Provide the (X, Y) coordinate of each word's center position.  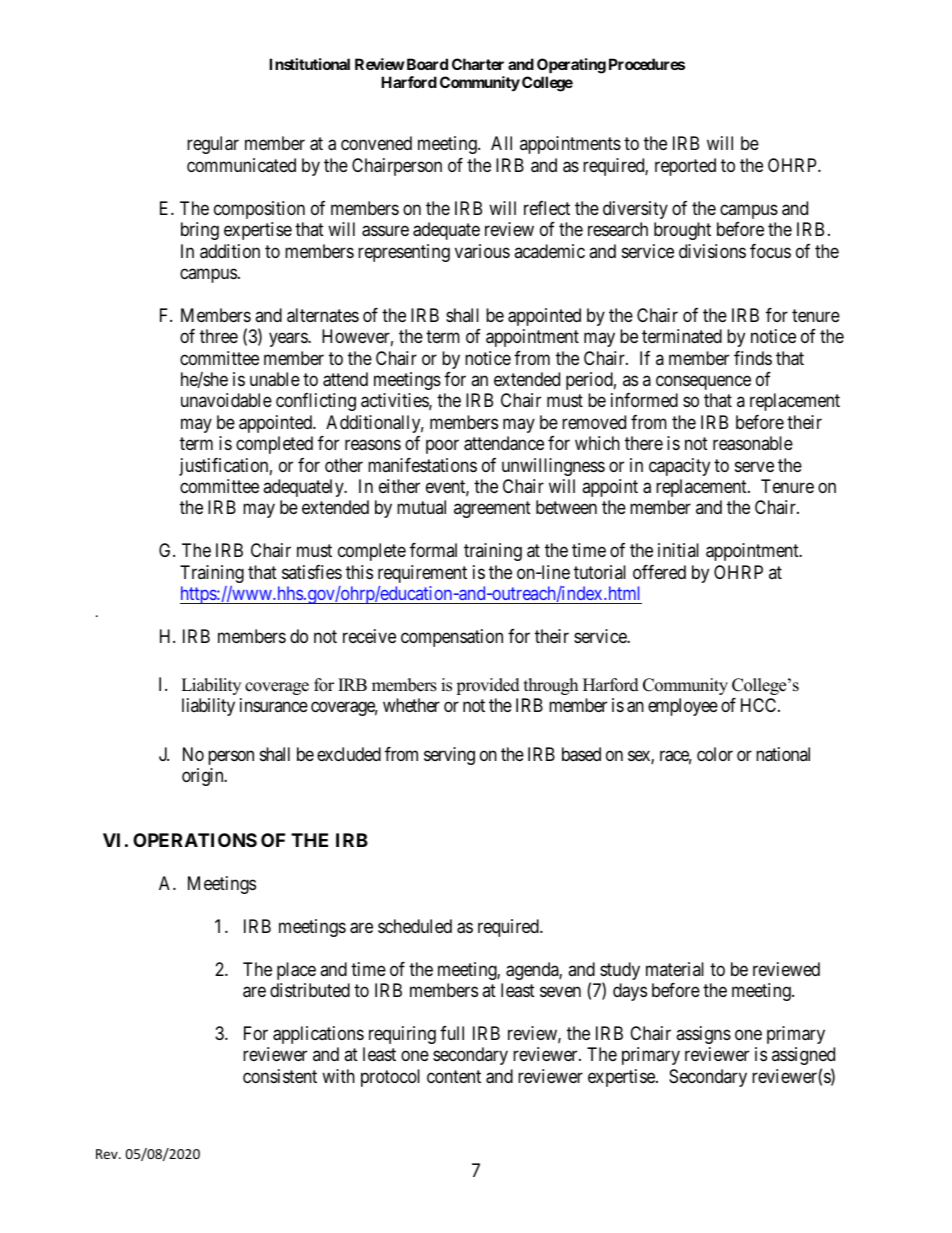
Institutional (309, 64)
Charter (478, 64)
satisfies (312, 572)
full (452, 1033)
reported (685, 167)
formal (433, 550)
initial (678, 550)
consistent (280, 1076)
